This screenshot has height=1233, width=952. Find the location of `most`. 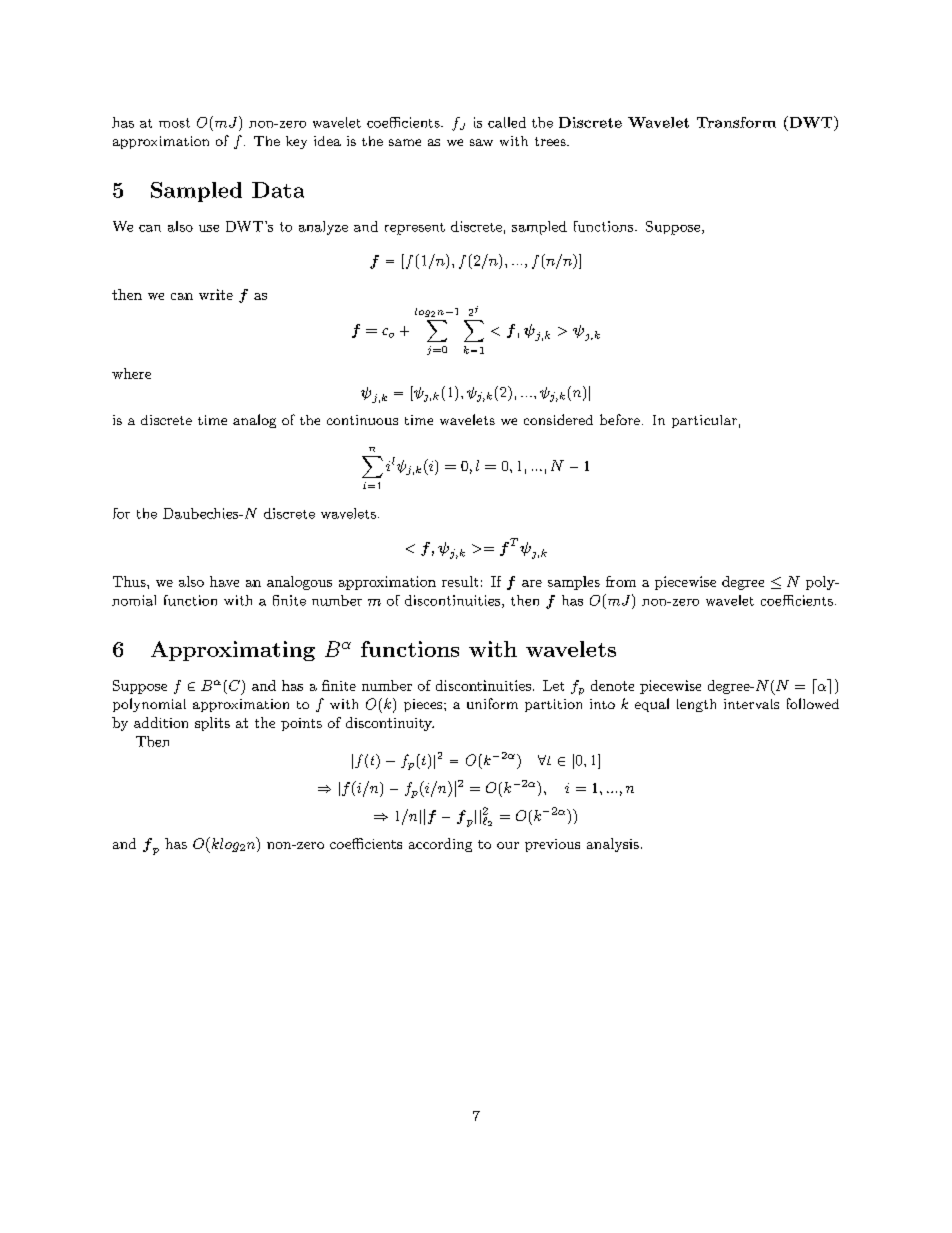

most is located at coordinates (174, 123).
